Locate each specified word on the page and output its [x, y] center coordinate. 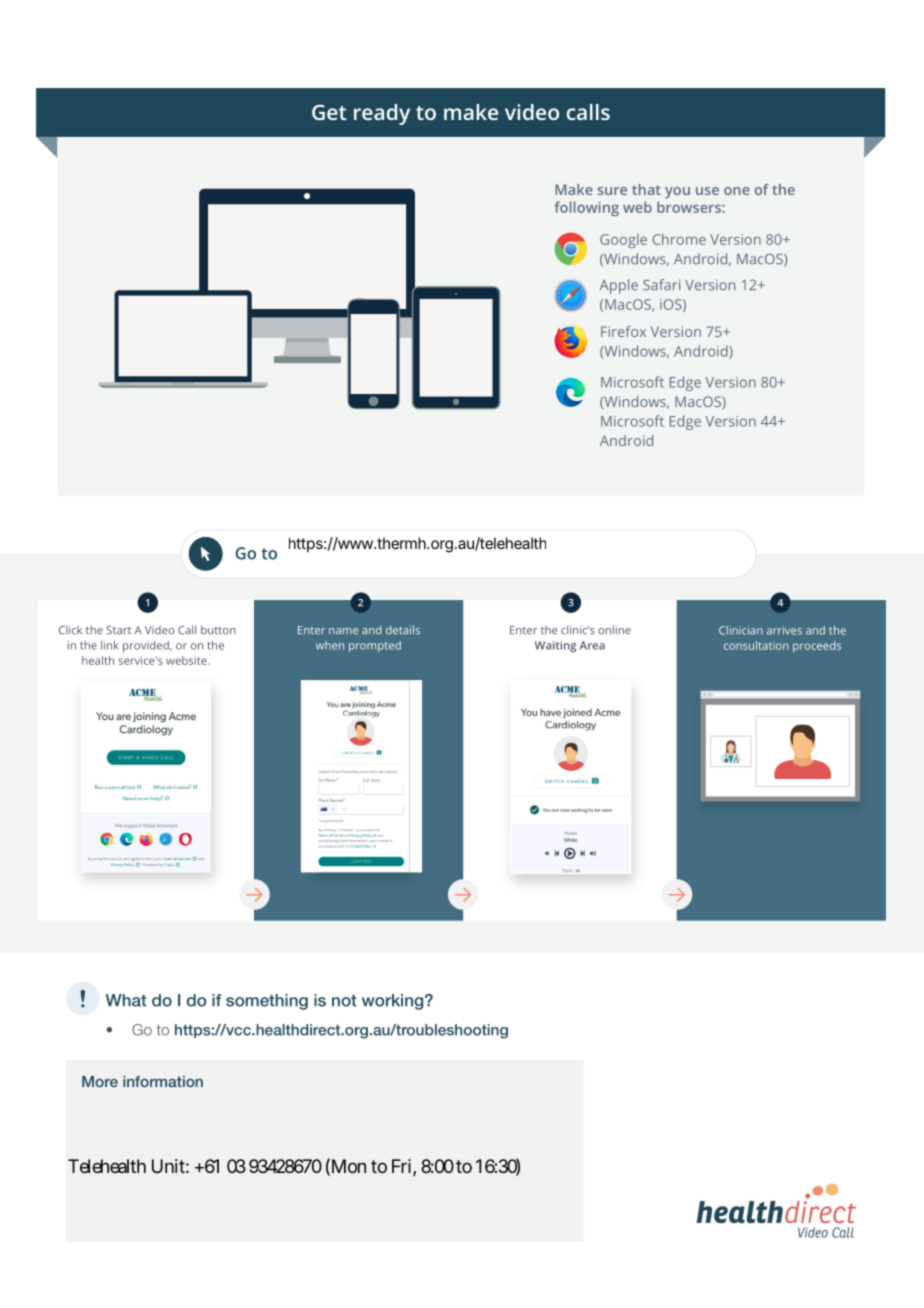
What [126, 1000]
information [163, 1081]
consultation [756, 645]
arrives [784, 630]
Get [329, 112]
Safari [661, 285]
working [394, 1002]
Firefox [623, 331]
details [403, 630]
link [110, 645]
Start [118, 630]
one [737, 191]
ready [382, 114]
